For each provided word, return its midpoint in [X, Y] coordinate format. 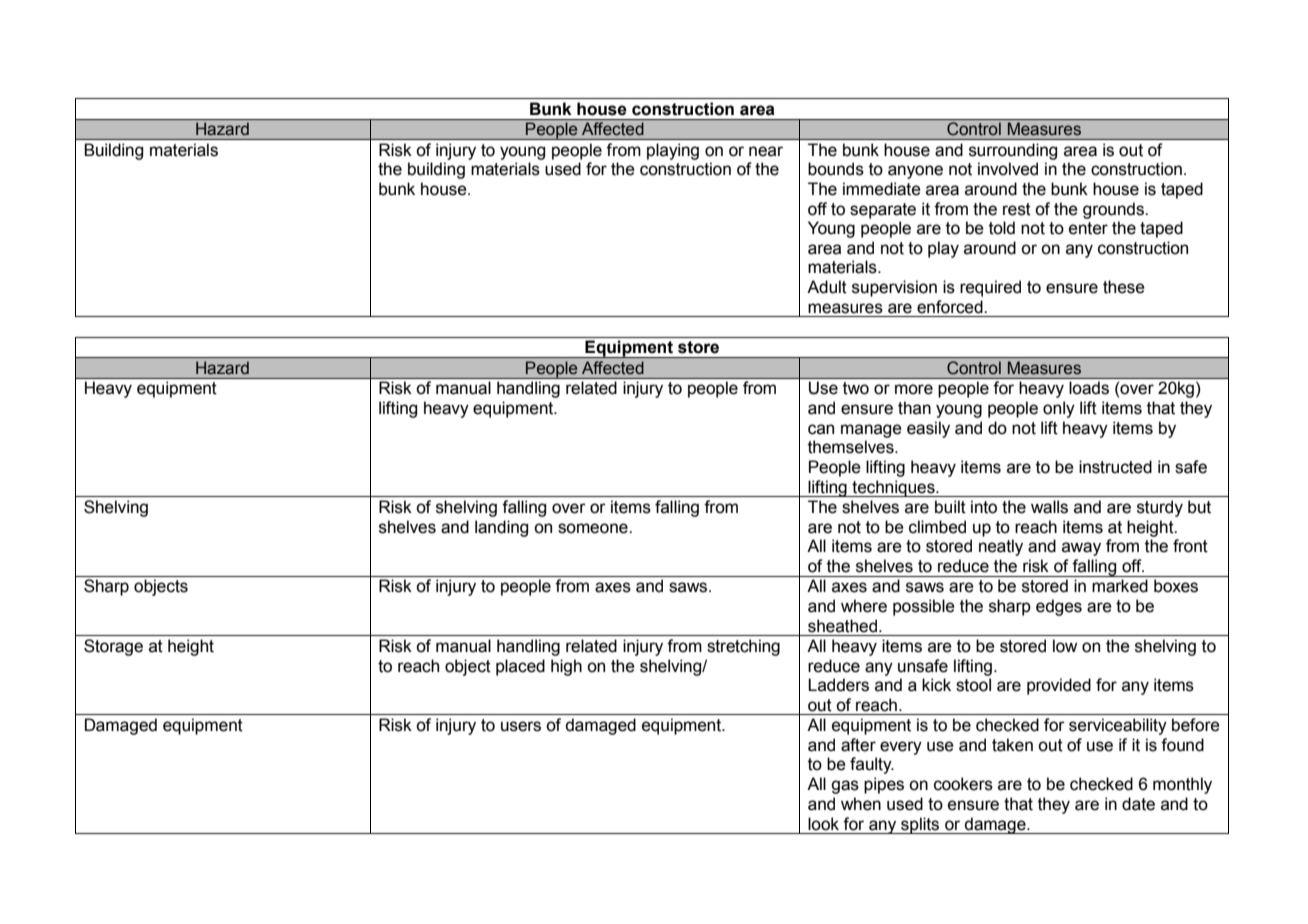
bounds [836, 169]
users [521, 726]
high [566, 667]
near [766, 151]
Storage [113, 647]
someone [594, 528]
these [1124, 287]
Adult [827, 287]
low [1065, 646]
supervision [894, 288]
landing [501, 528]
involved [1008, 169]
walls [1049, 507]
